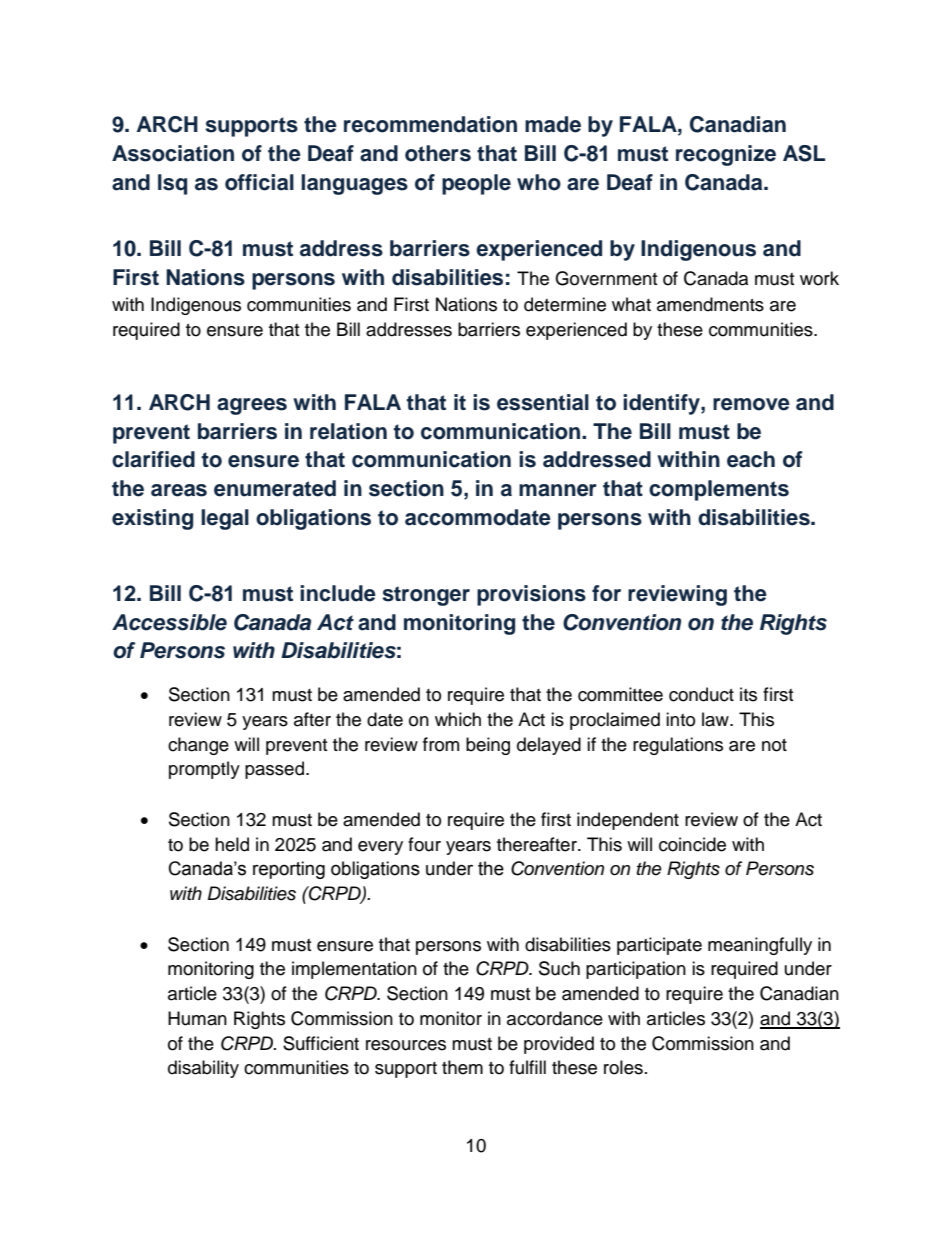 The image size is (952, 1233). What do you see at coordinates (424, 844) in the screenshot?
I see `four` at bounding box center [424, 844].
